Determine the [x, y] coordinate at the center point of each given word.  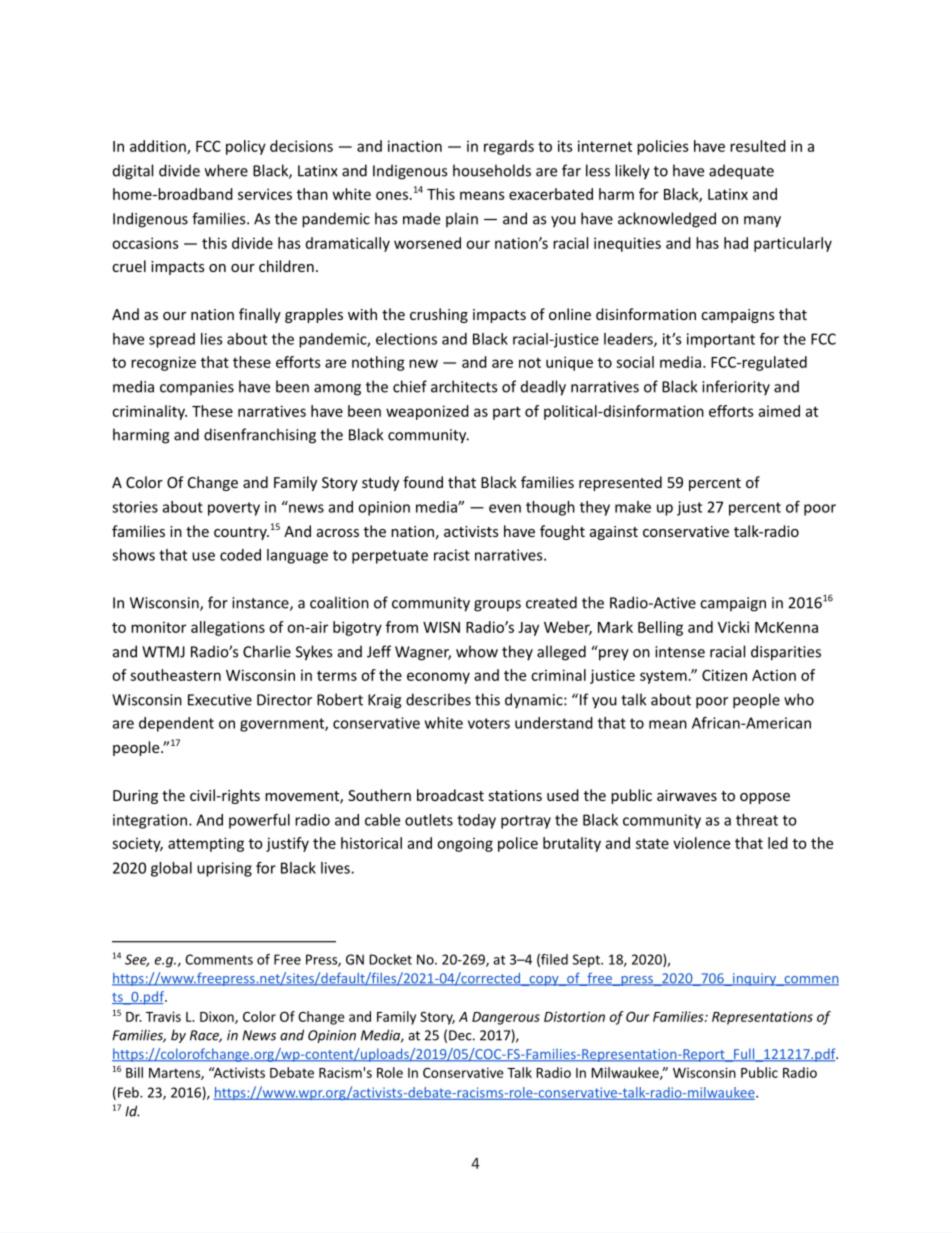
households [492, 170]
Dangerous [506, 1018]
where [226, 170]
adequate [741, 172]
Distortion [574, 1016]
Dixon [218, 1017]
